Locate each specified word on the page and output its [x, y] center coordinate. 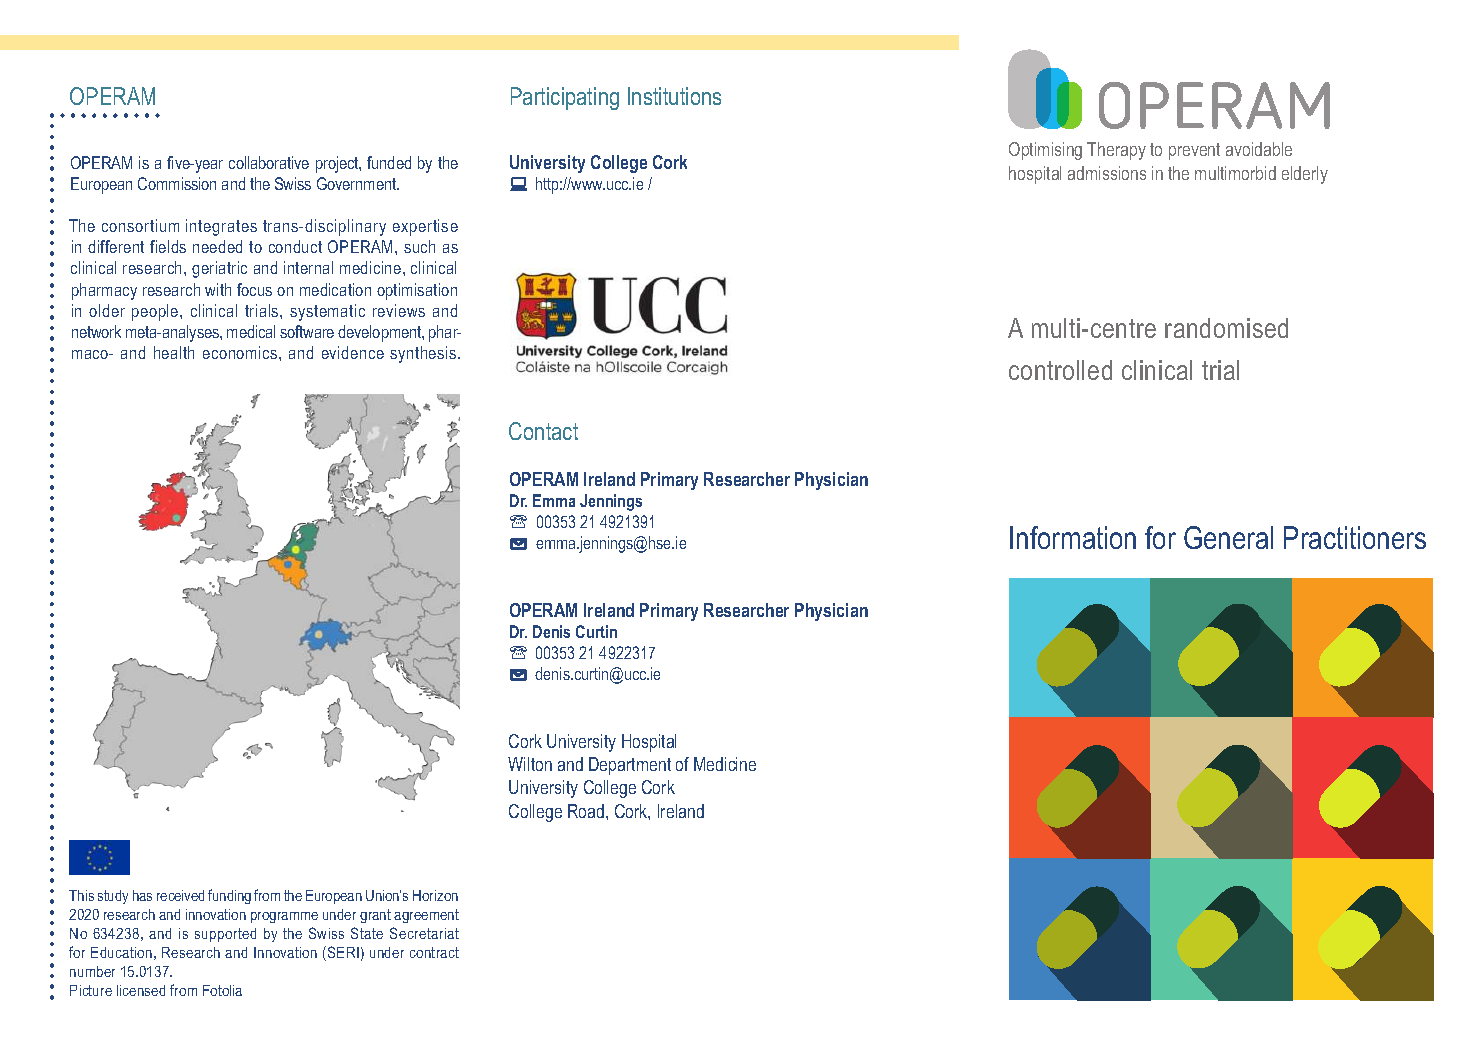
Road [587, 811]
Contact [543, 431]
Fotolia [222, 990]
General [1228, 537]
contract [434, 952]
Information [1073, 537]
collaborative [269, 162]
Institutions [674, 96]
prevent [1194, 151]
